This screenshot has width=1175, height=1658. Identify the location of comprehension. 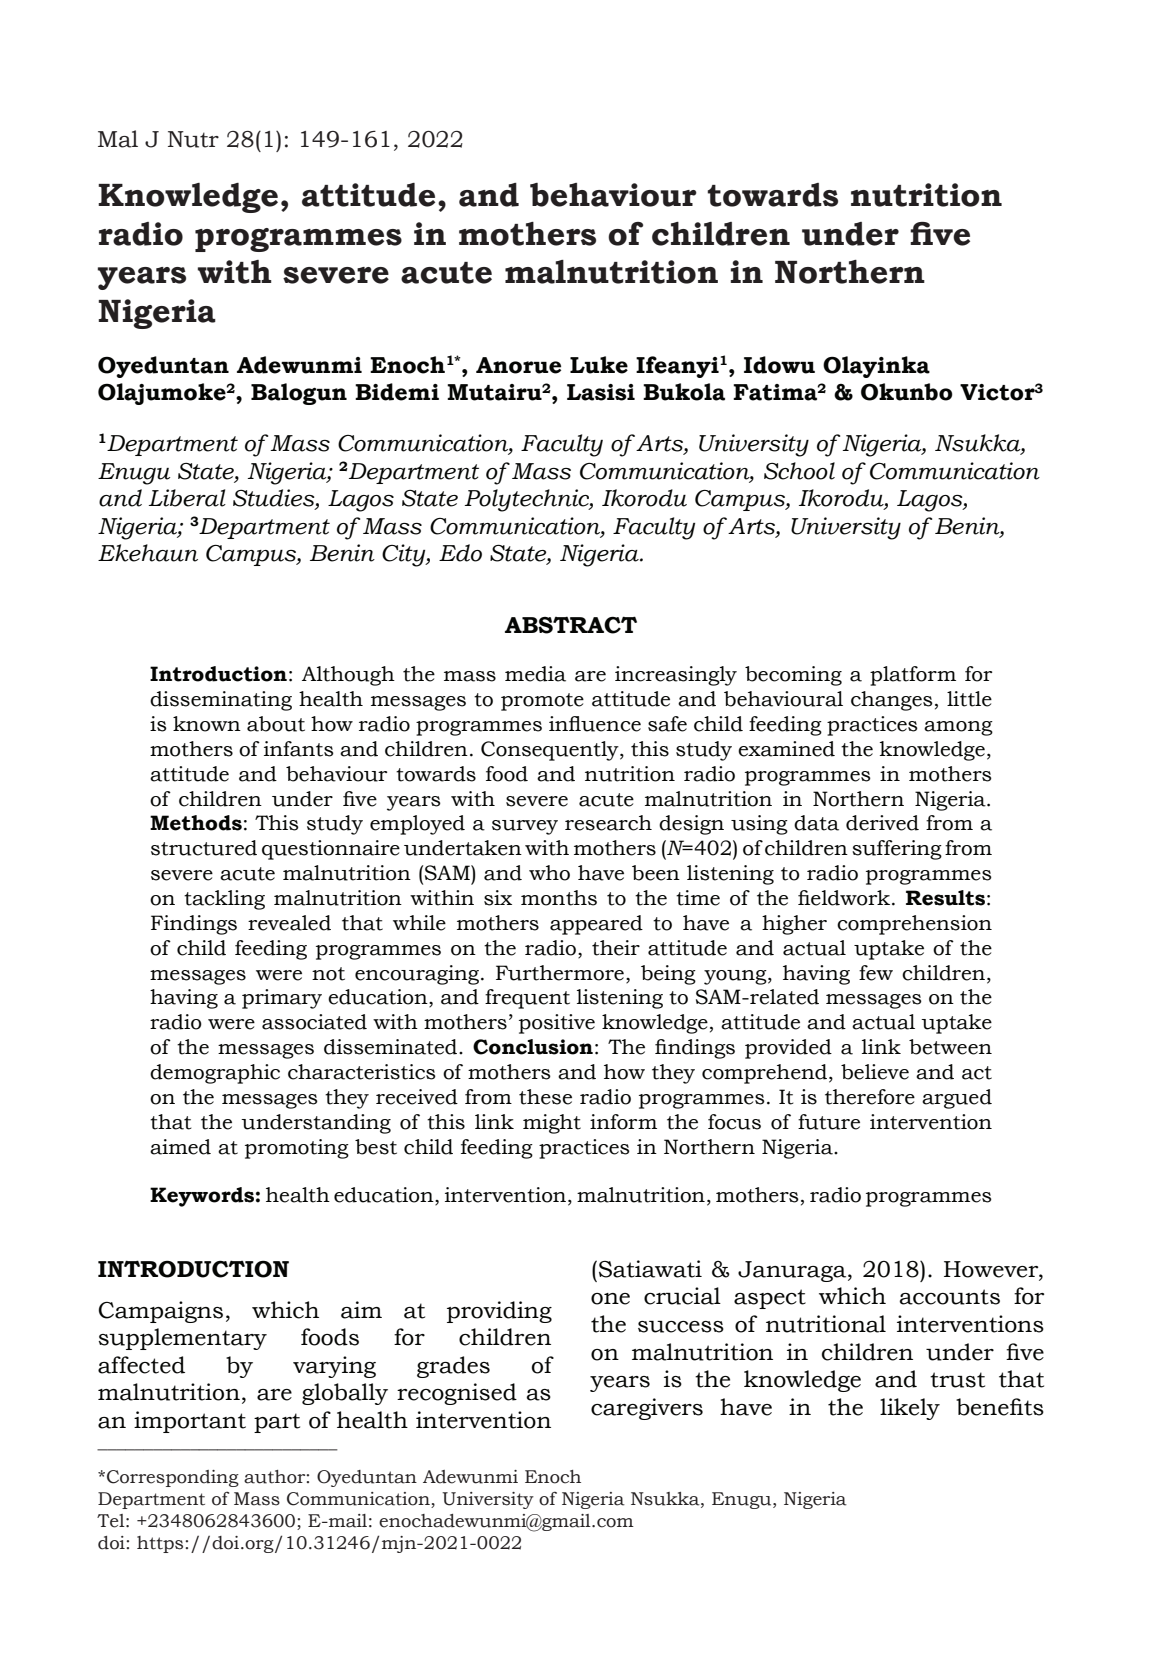
(914, 925).
